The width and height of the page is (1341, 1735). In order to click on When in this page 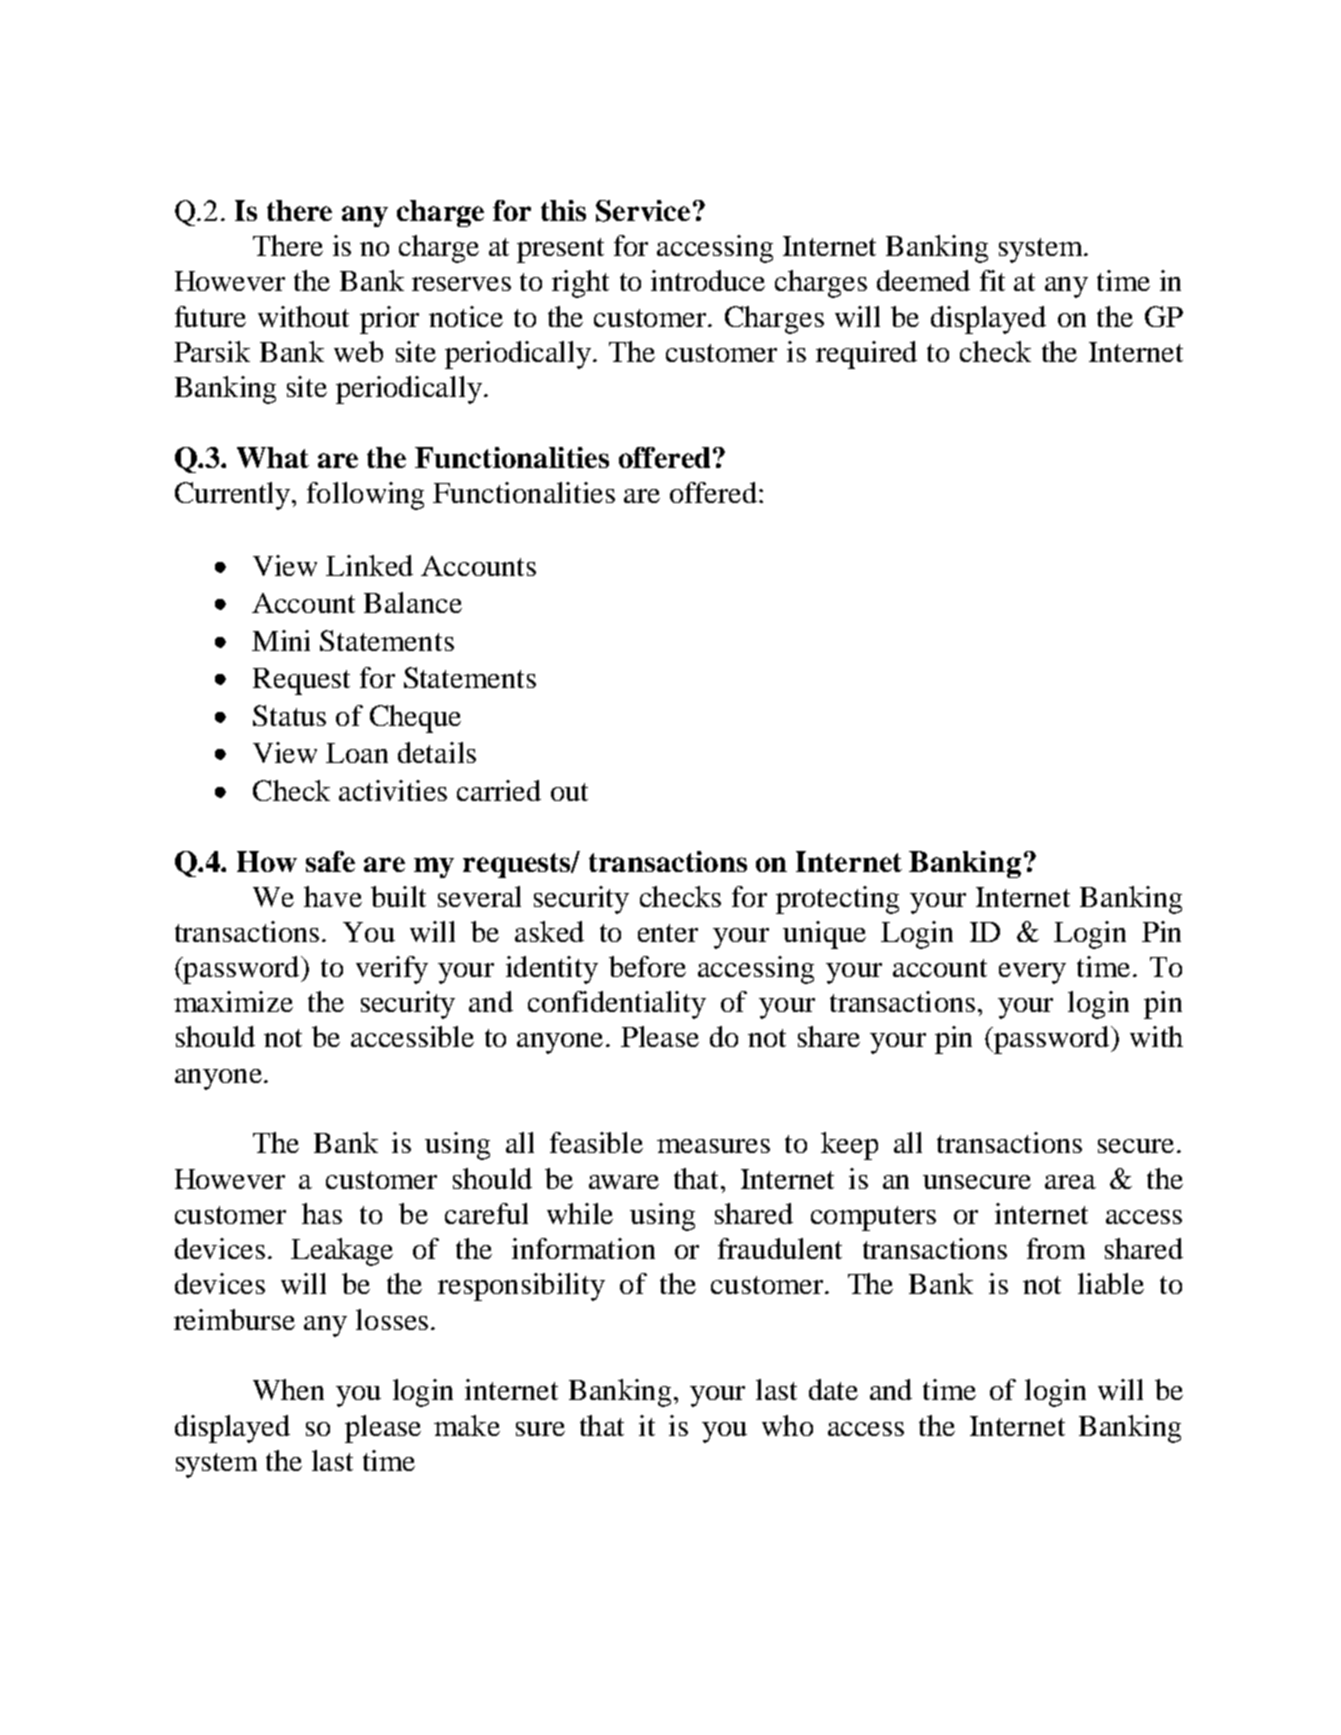, I will do `click(288, 1389)`.
